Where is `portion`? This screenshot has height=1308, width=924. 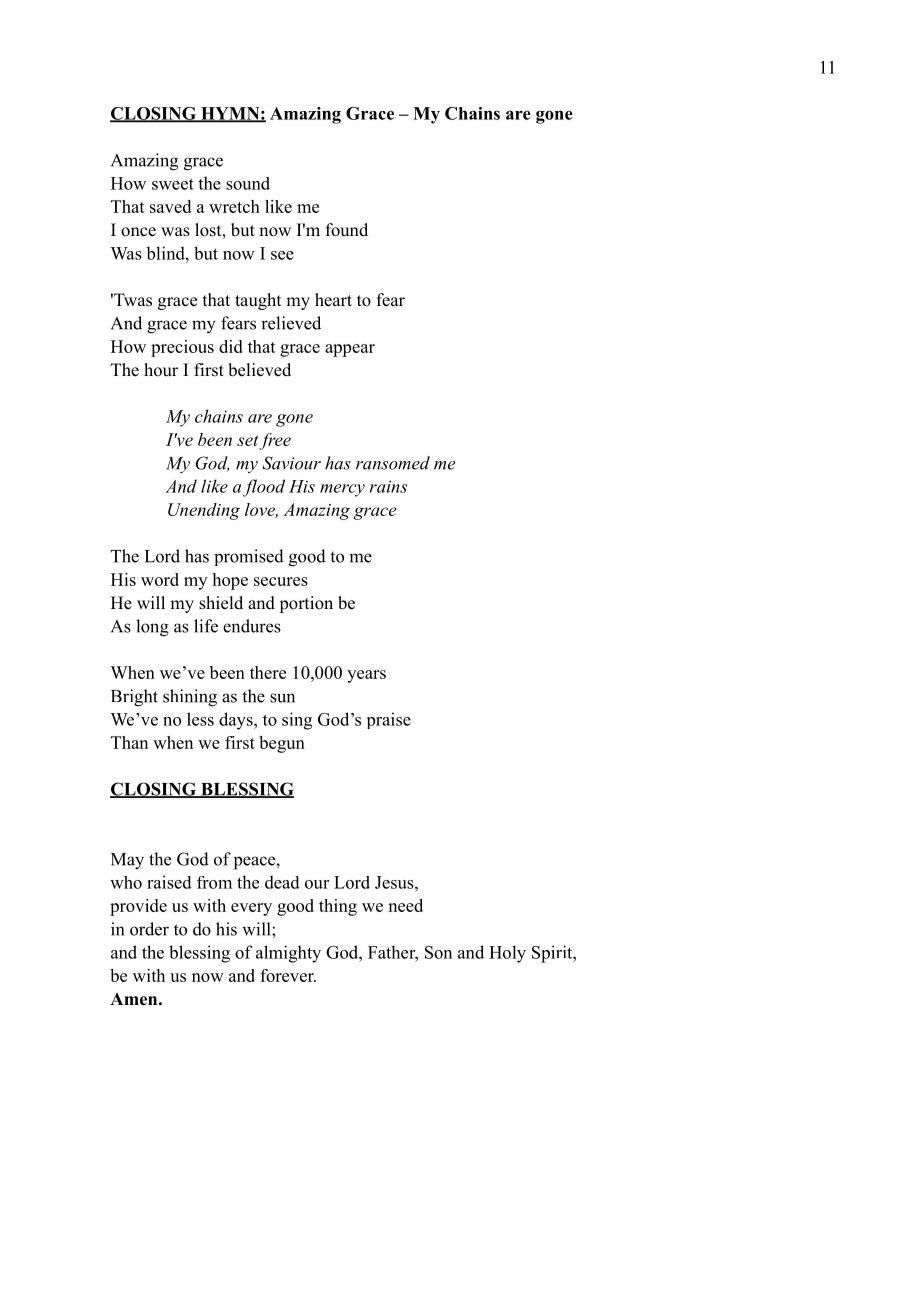 portion is located at coordinates (306, 604).
